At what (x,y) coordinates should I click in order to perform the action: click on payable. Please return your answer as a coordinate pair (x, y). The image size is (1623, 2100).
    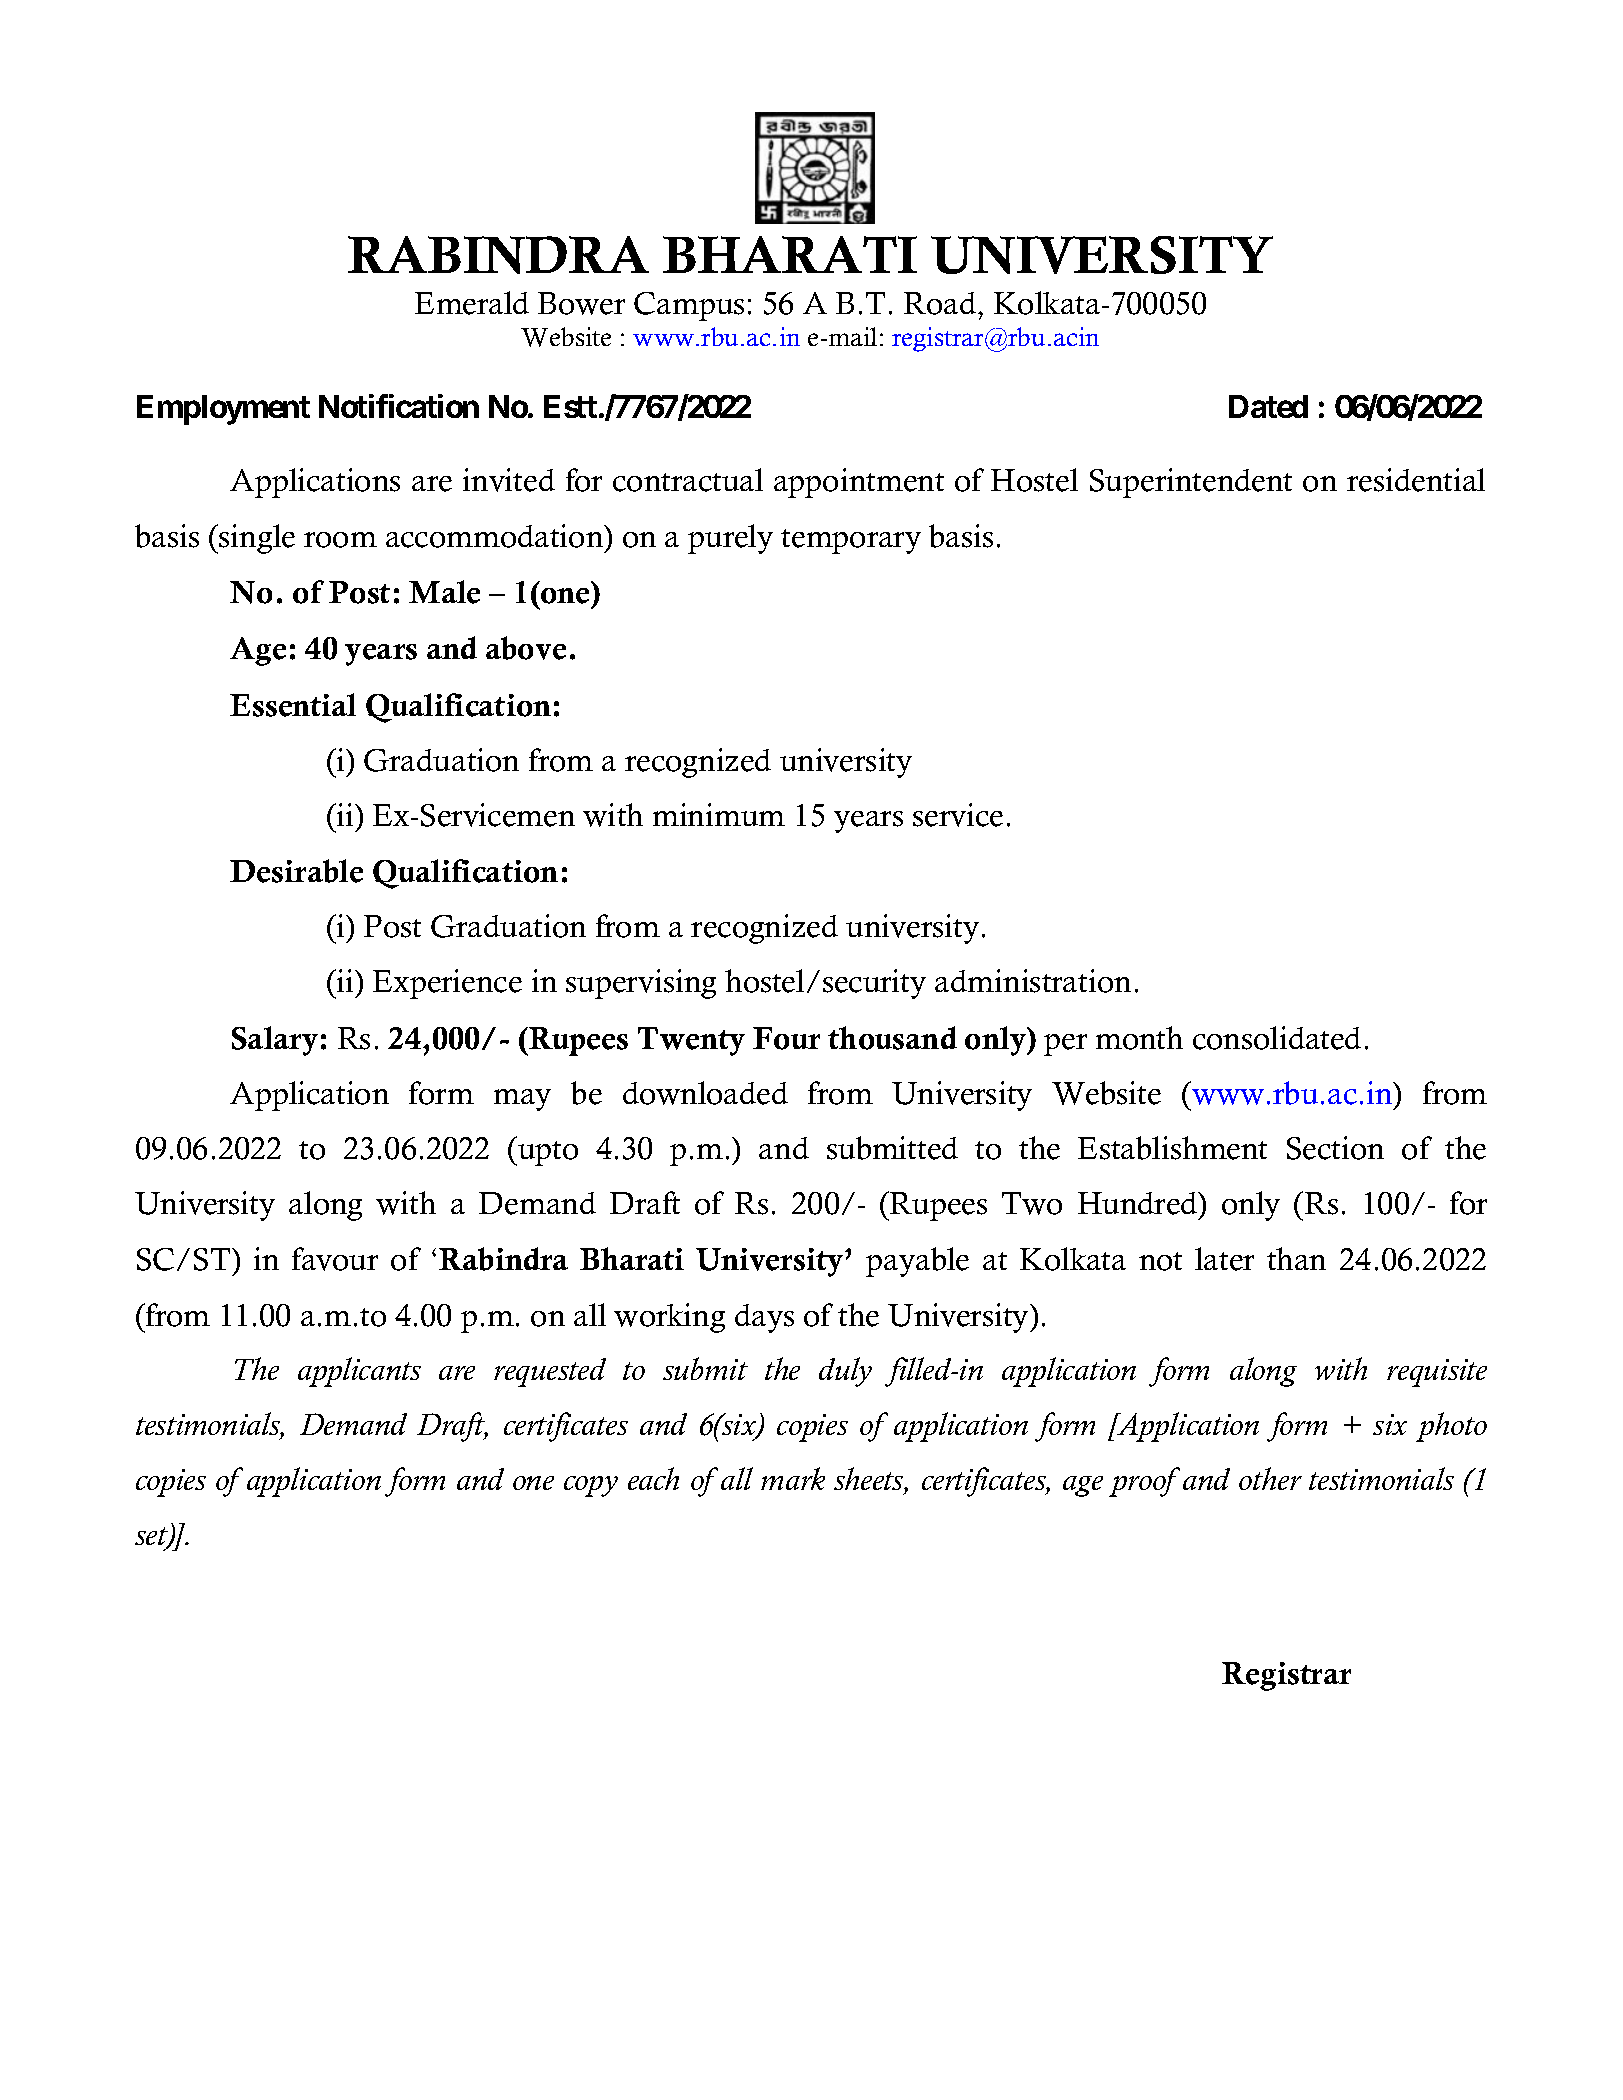
    Looking at the image, I should click on (917, 1262).
